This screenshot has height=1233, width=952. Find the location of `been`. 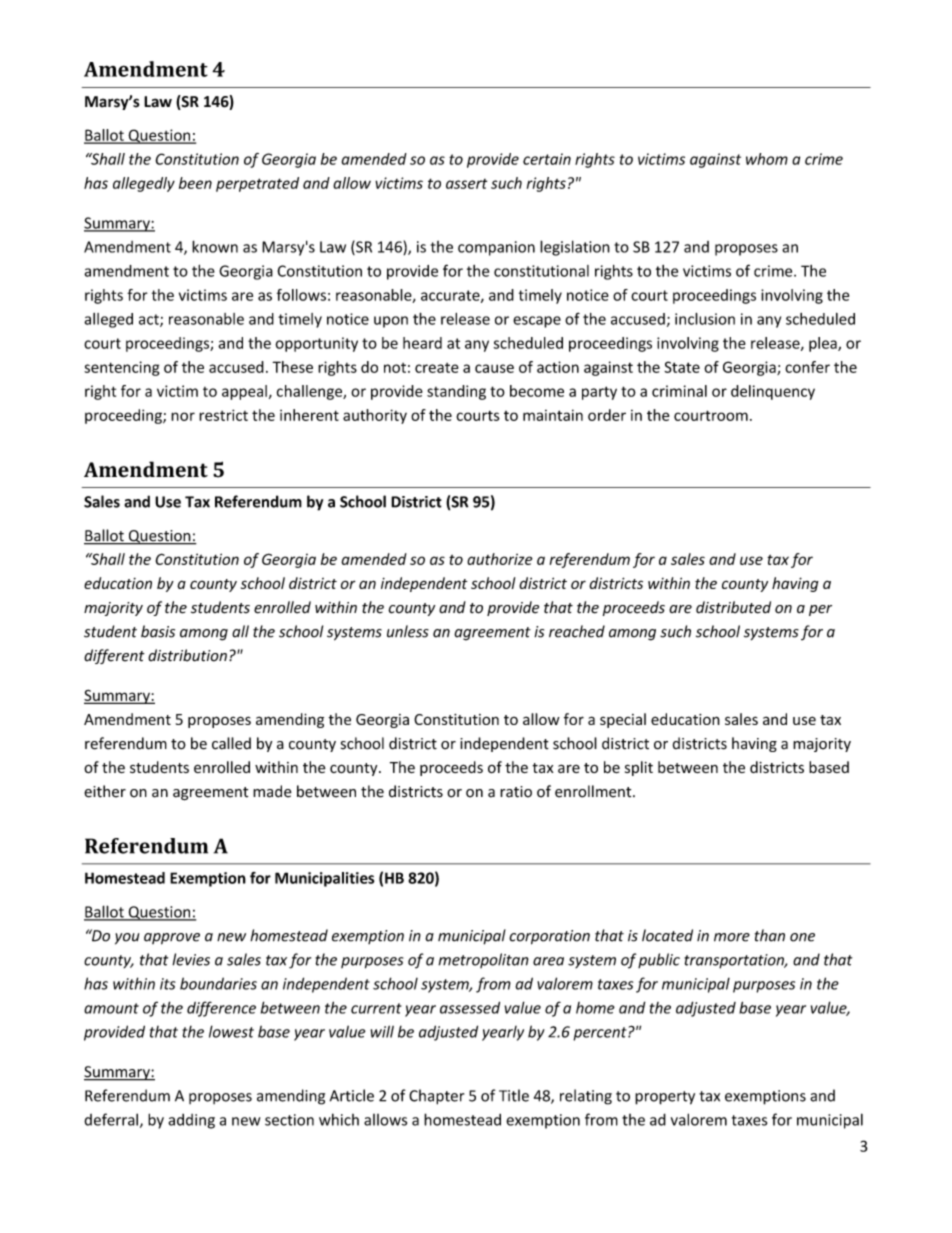

been is located at coordinates (195, 183).
